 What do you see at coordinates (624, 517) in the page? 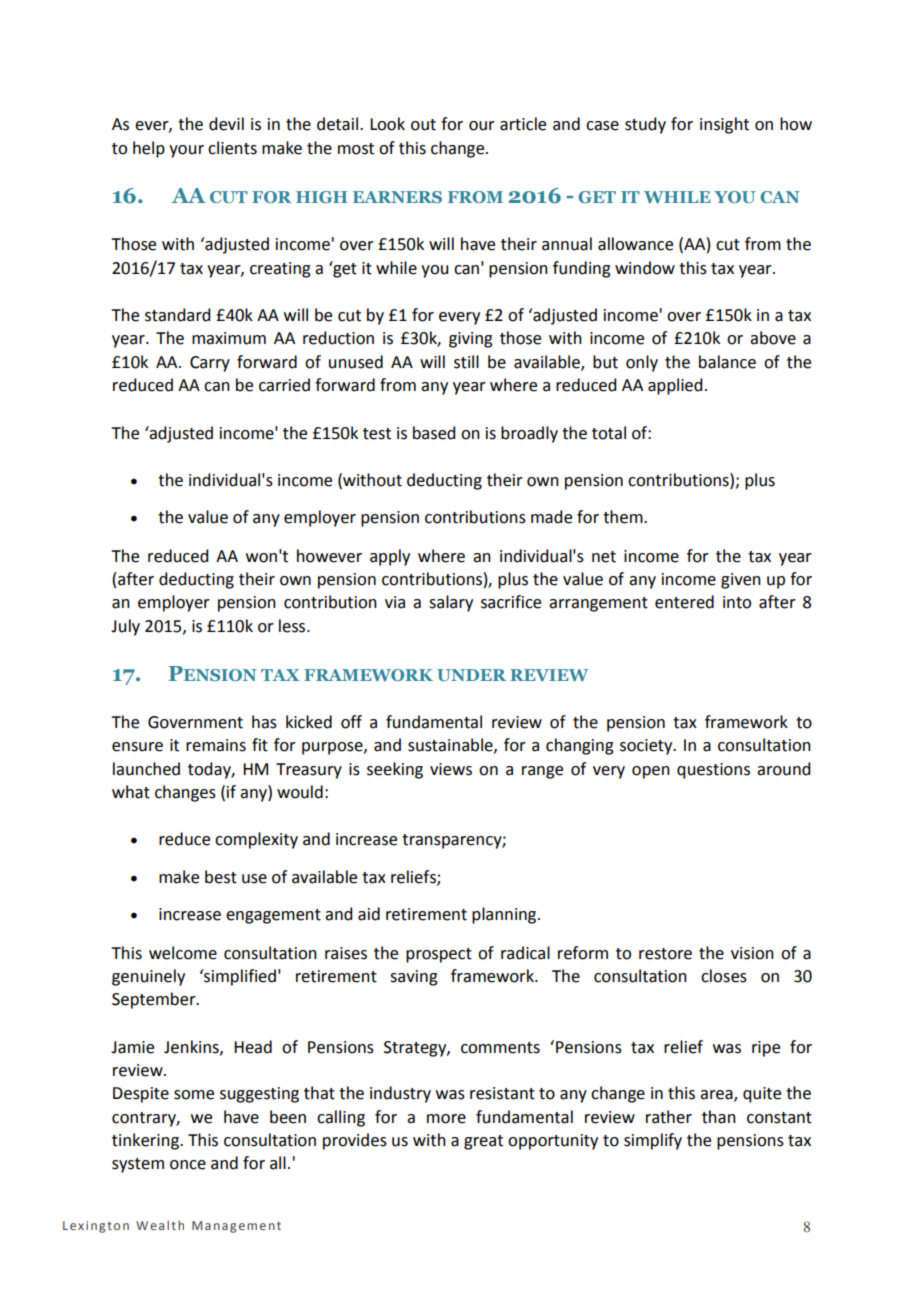
I see `them` at bounding box center [624, 517].
